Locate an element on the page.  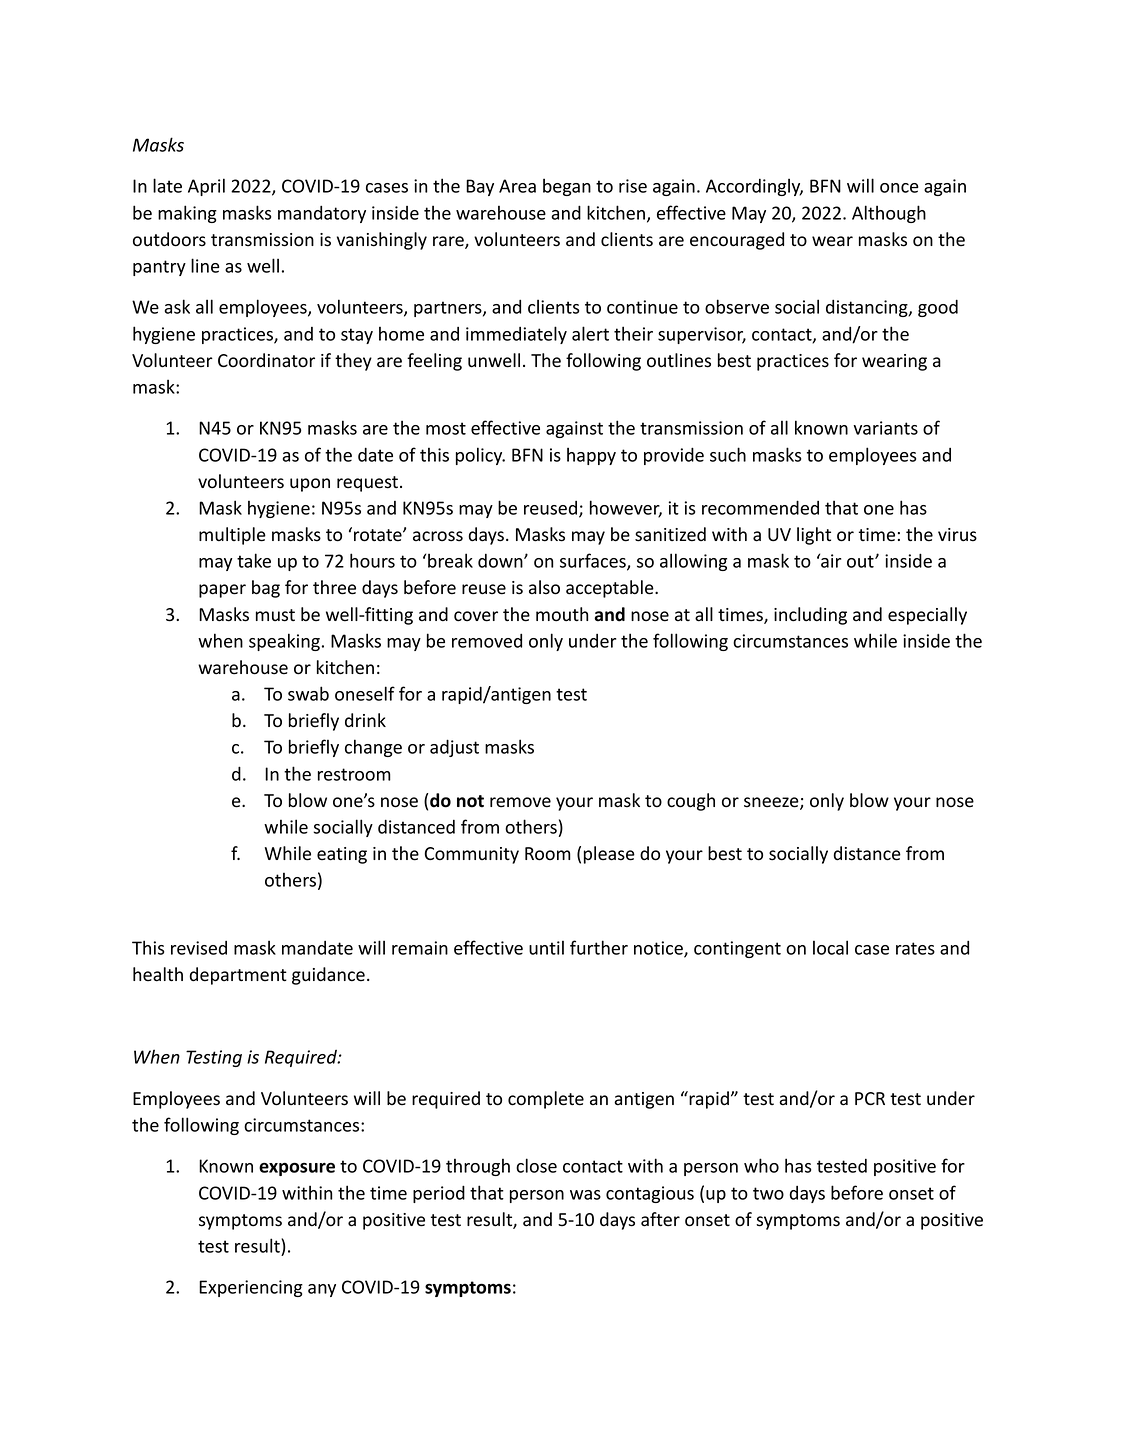
sneeze is located at coordinates (772, 803).
